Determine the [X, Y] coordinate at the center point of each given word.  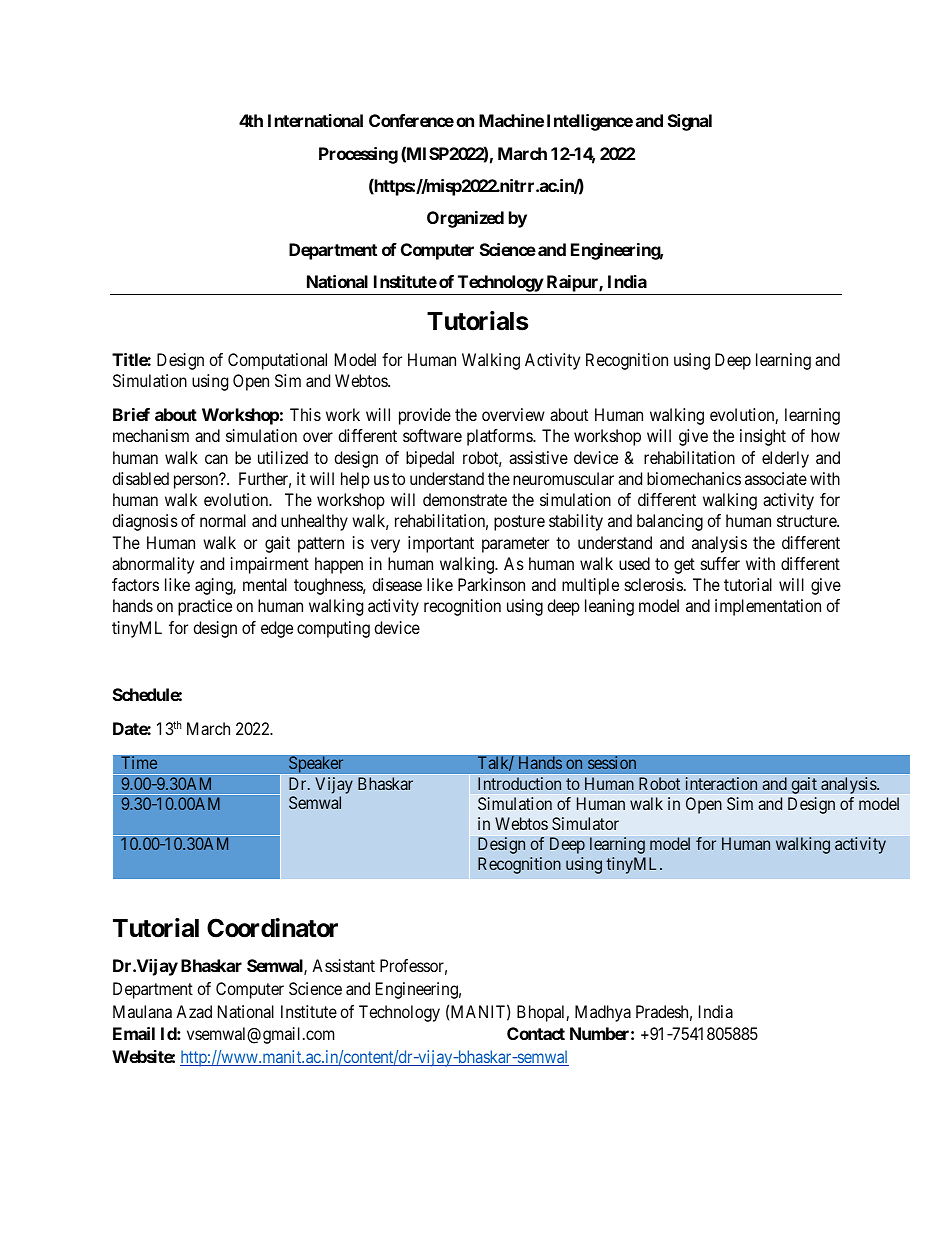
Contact [536, 1033]
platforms [500, 437]
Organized [465, 219]
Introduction [519, 784]
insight [763, 437]
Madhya [603, 1013]
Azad [194, 1011]
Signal [690, 122]
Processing [358, 155]
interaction [721, 784]
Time [139, 762]
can [216, 459]
